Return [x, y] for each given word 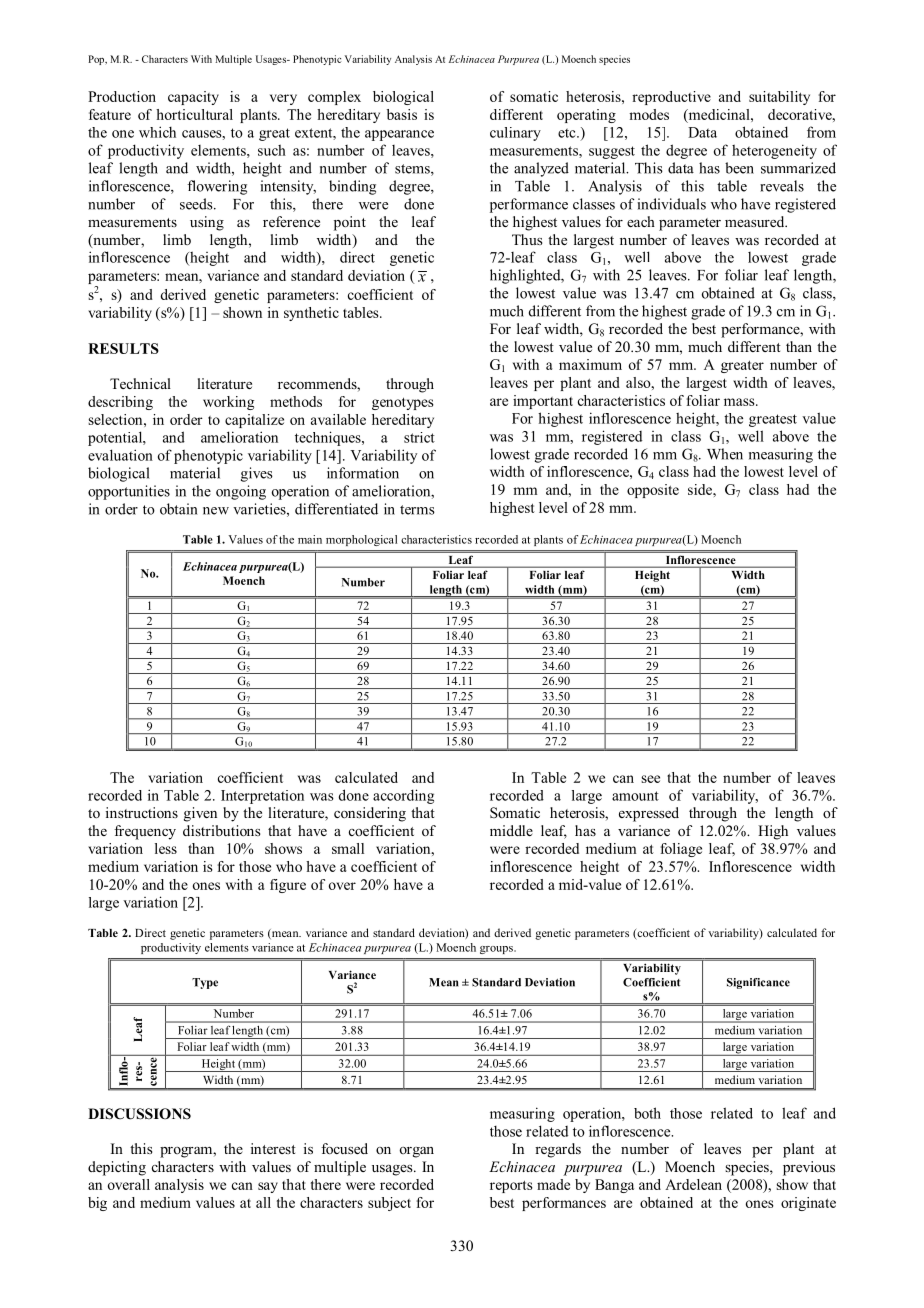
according [403, 796]
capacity [193, 98]
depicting [117, 1168]
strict [419, 437]
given [200, 814]
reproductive [671, 98]
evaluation [120, 455]
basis [402, 114]
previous [809, 1168]
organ [417, 1152]
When [725, 454]
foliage [681, 850]
